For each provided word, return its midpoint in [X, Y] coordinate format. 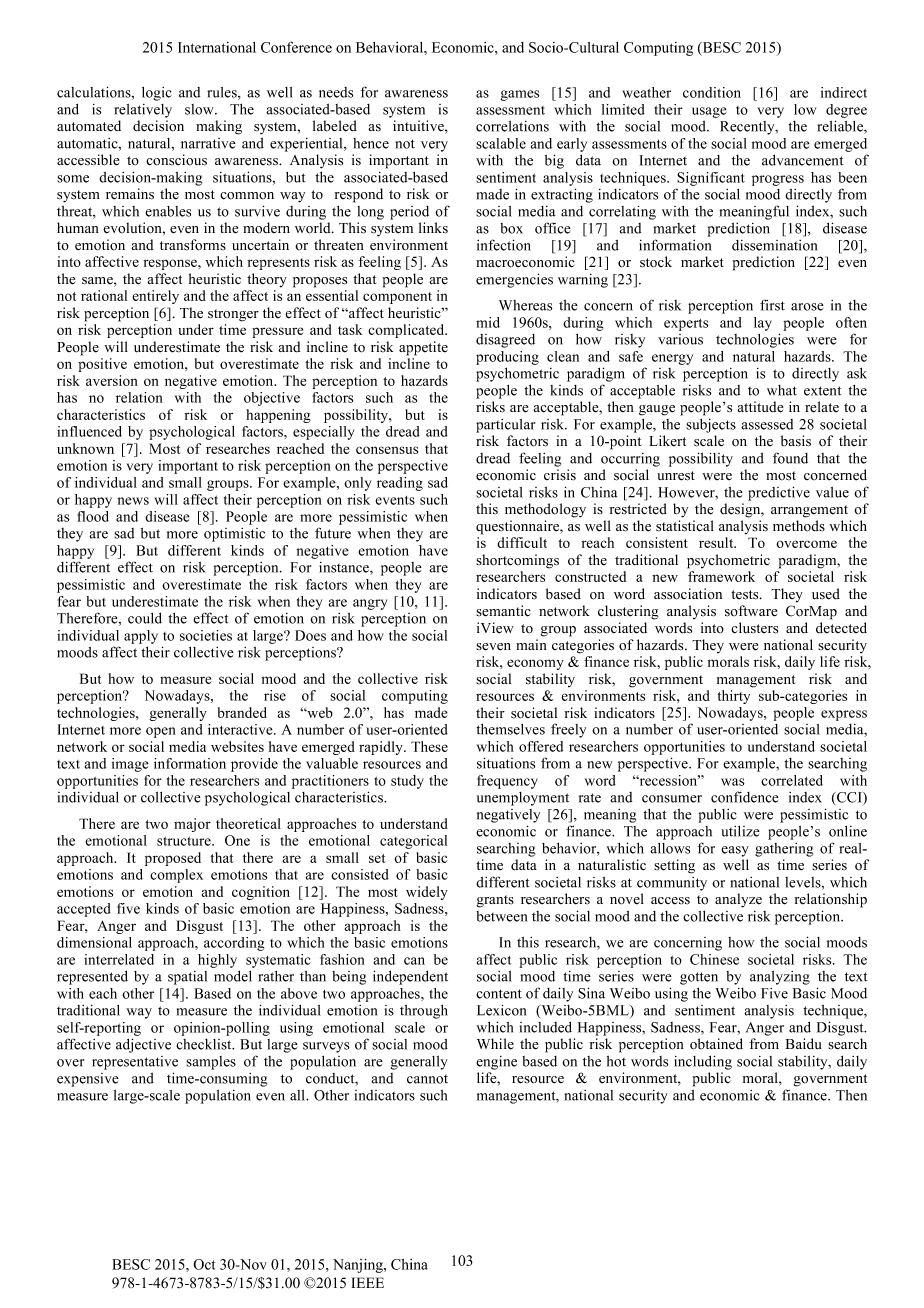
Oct [204, 1264]
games [520, 95]
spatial [187, 978]
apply [141, 637]
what [782, 390]
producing [507, 358]
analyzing [780, 978]
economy [535, 664]
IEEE [368, 1282]
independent [410, 977]
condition [712, 92]
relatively [143, 111]
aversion [112, 380]
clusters [754, 628]
